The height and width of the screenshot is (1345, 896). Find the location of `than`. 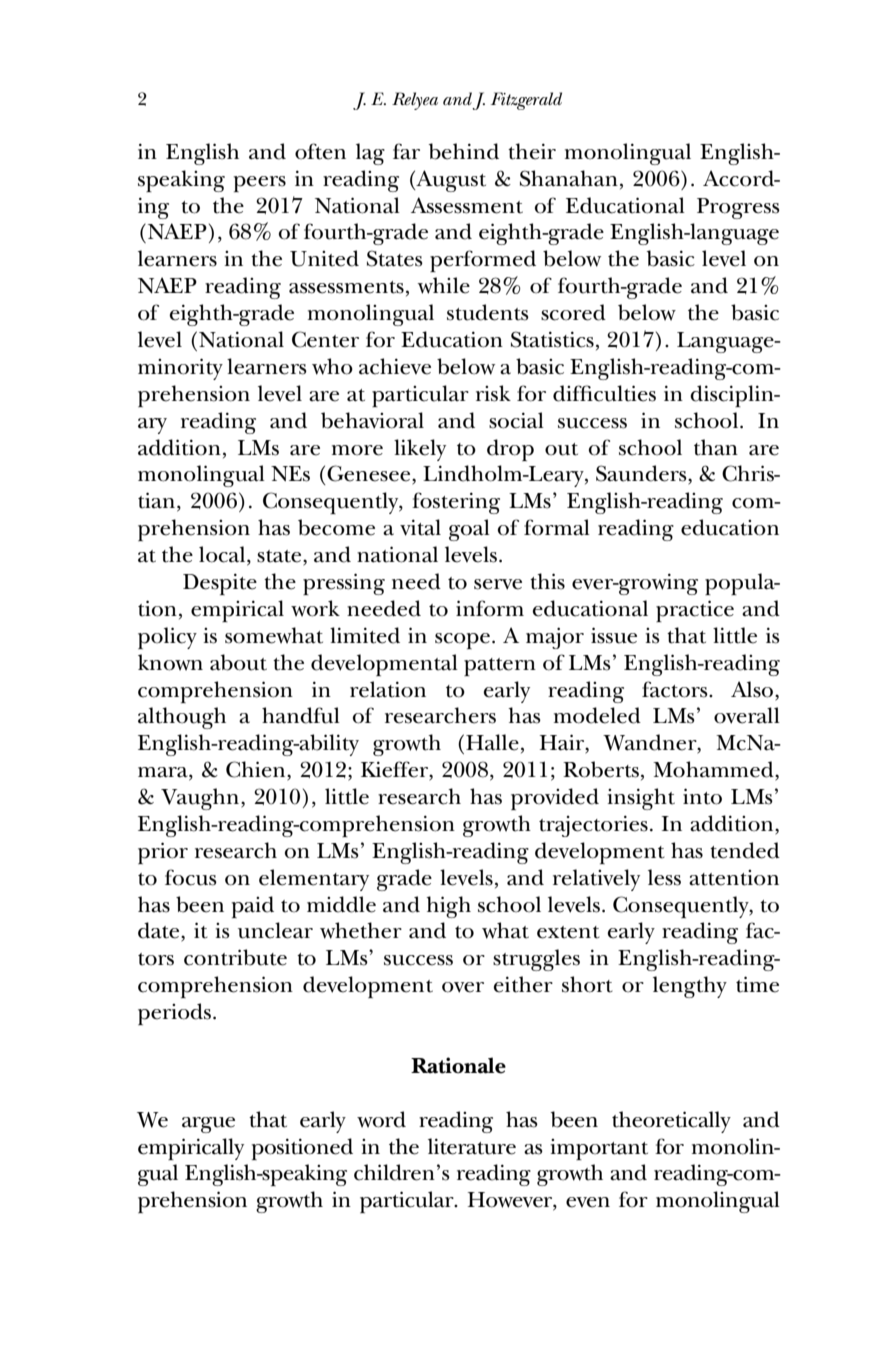

than is located at coordinates (716, 447).
